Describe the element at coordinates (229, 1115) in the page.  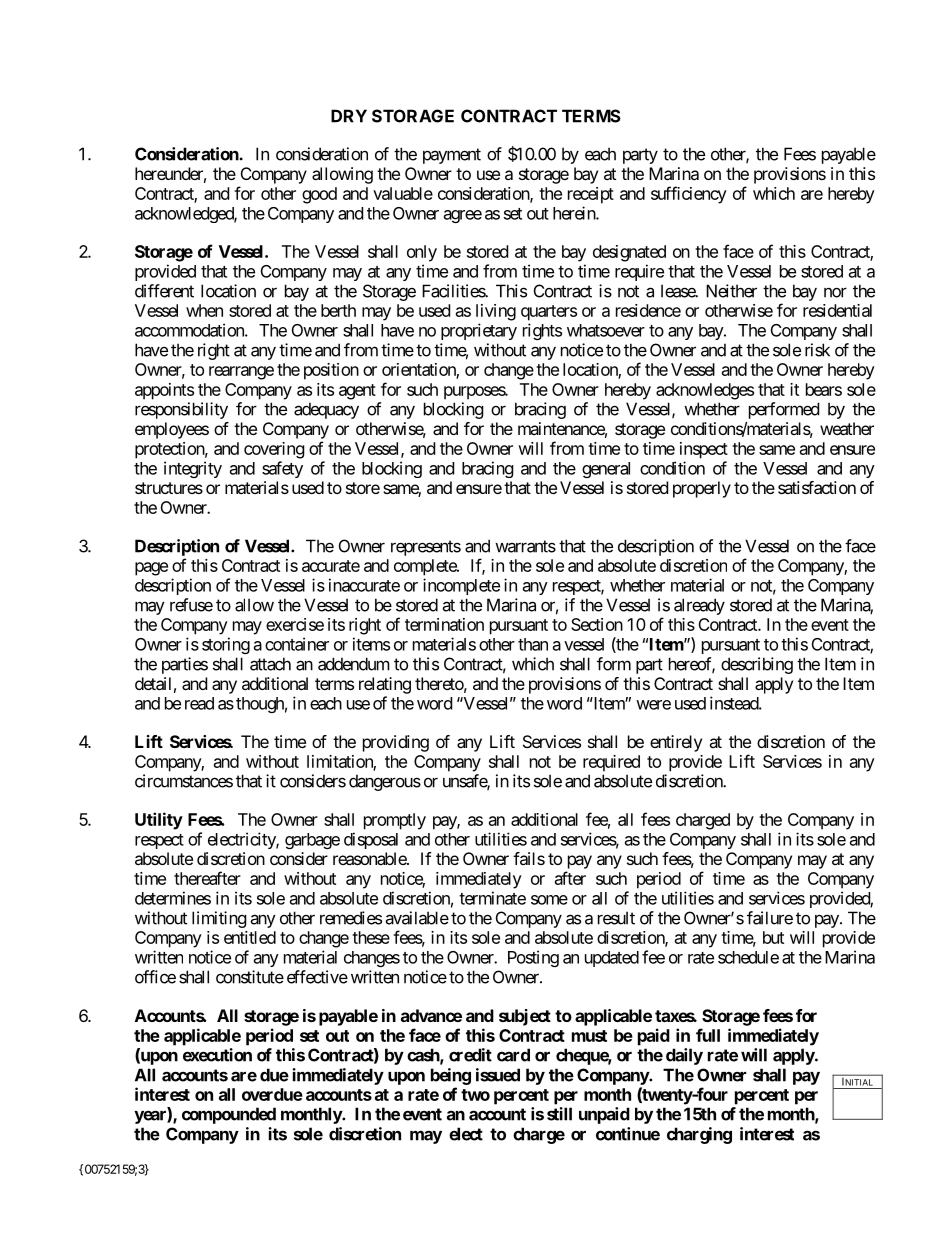
I see `compounded` at that location.
